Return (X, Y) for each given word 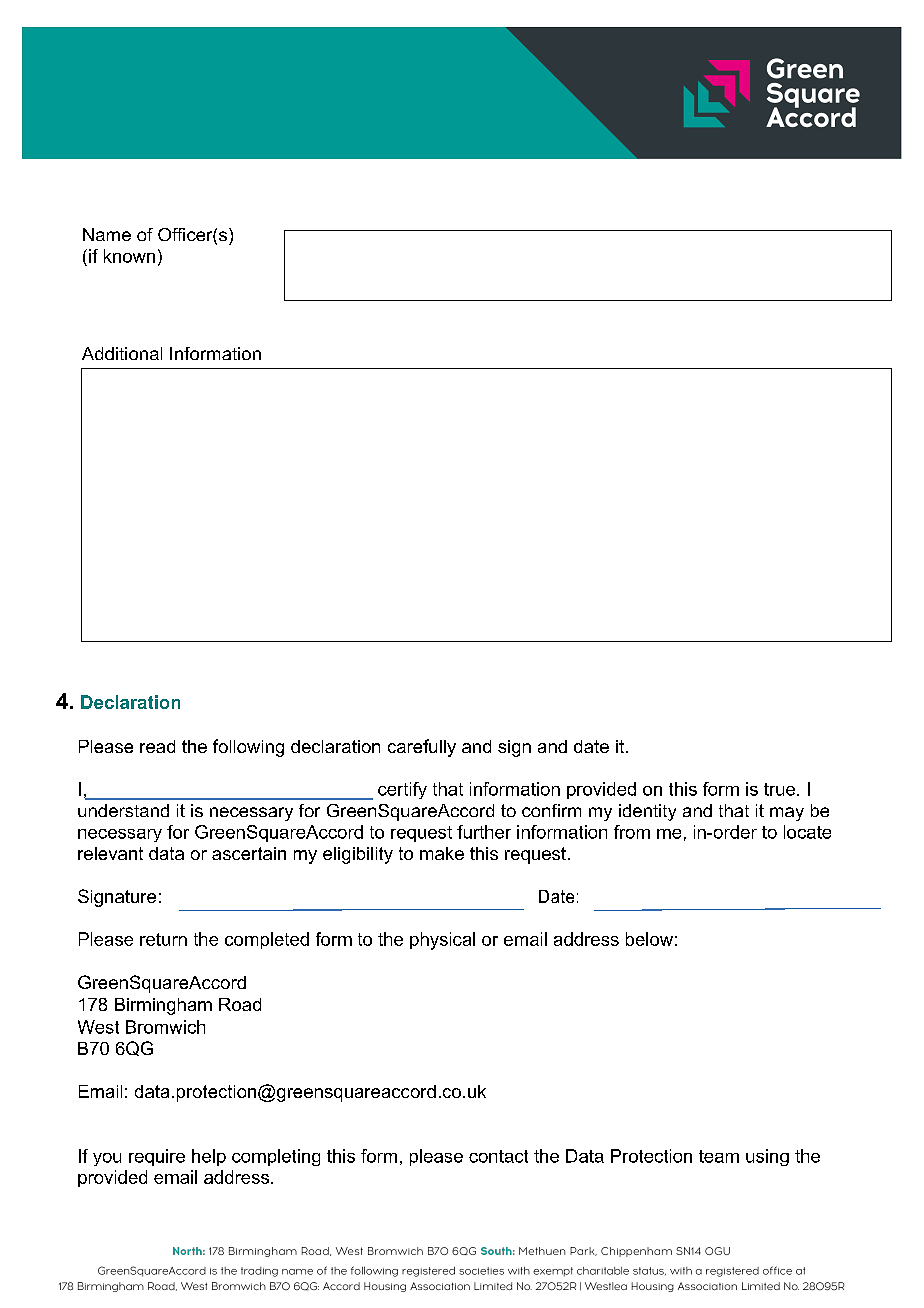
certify (402, 790)
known (129, 256)
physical (442, 941)
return (163, 939)
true (781, 789)
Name (107, 234)
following (248, 748)
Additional (122, 353)
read (157, 746)
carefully (422, 748)
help (209, 1157)
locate (807, 832)
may (787, 814)
